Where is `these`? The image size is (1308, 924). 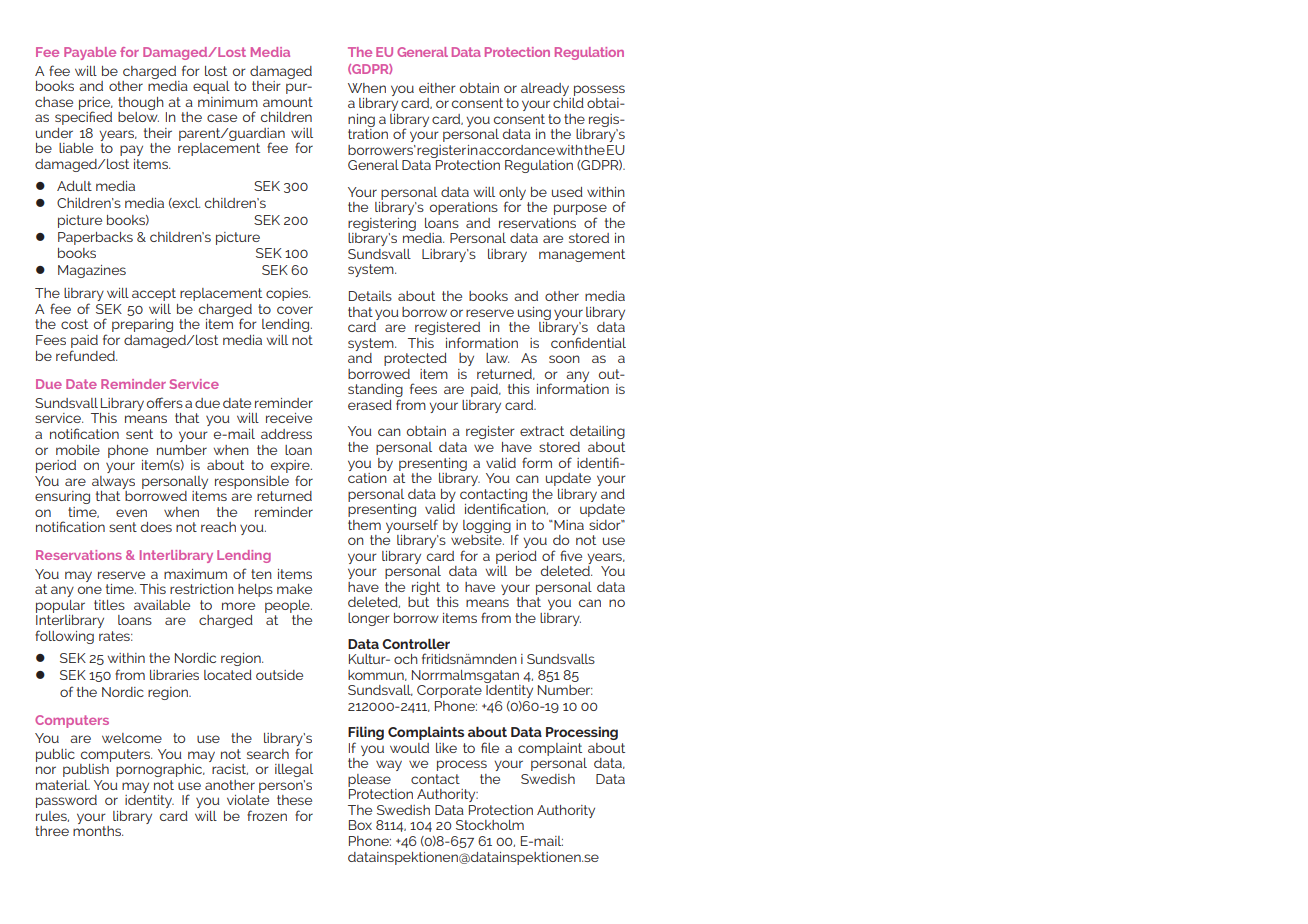
these is located at coordinates (294, 800).
